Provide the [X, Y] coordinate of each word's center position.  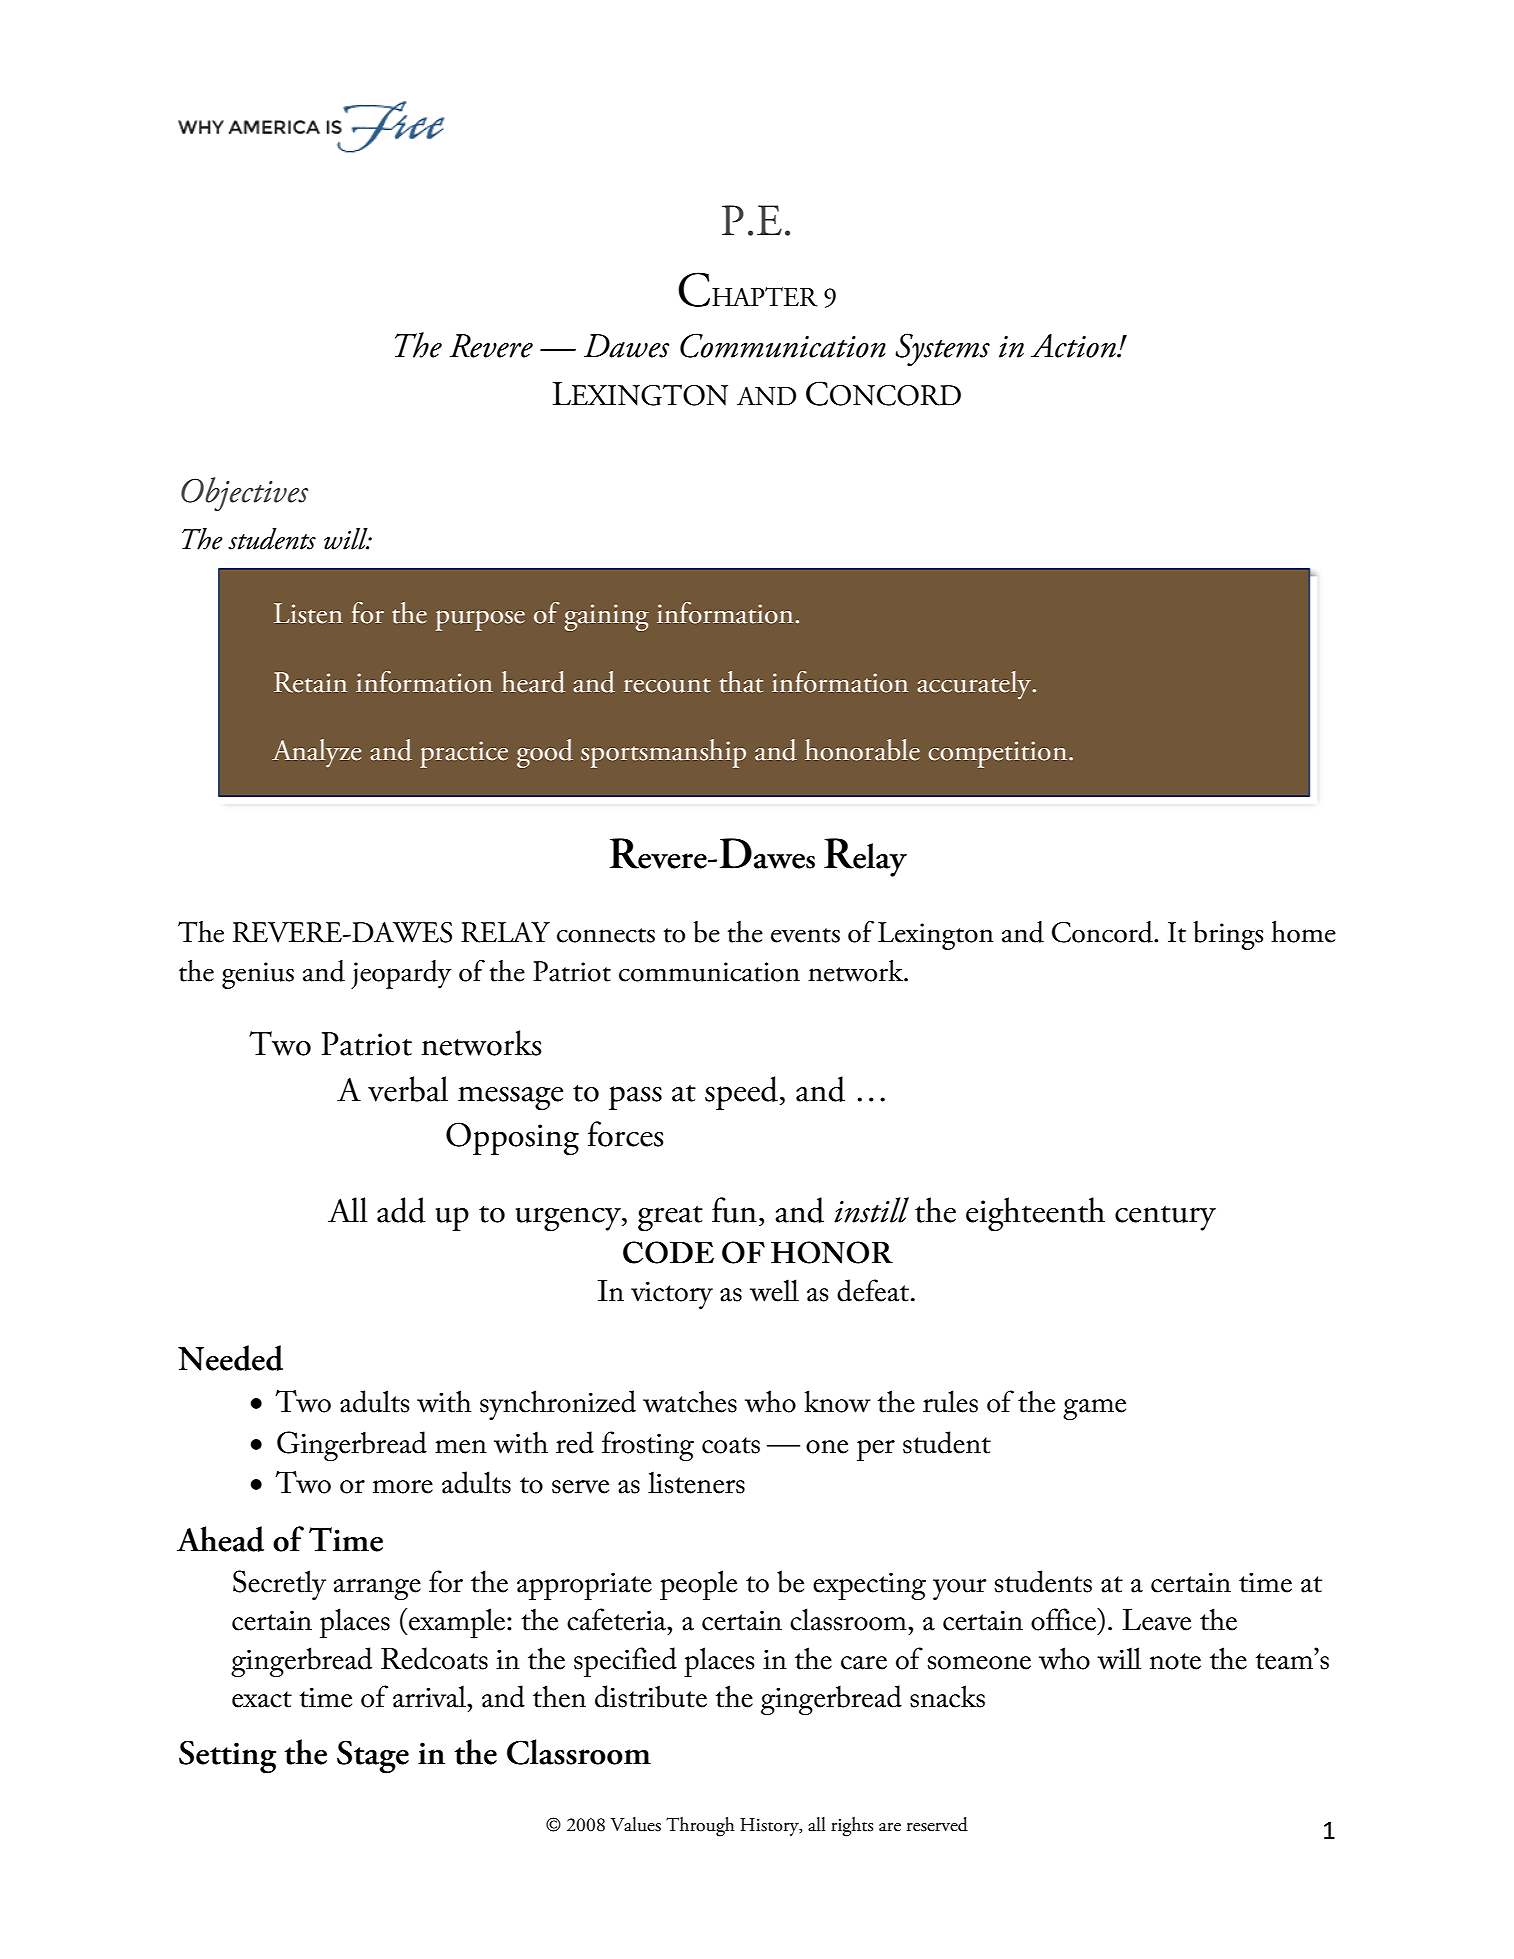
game [1094, 1409]
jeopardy [401, 974]
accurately [975, 685]
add [401, 1210]
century [1165, 1218]
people [698, 1585]
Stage [373, 1757]
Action [1074, 346]
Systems [942, 350]
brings [1228, 935]
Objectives [244, 494]
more [403, 1487]
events [805, 935]
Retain [310, 682]
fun [734, 1210]
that [741, 682]
